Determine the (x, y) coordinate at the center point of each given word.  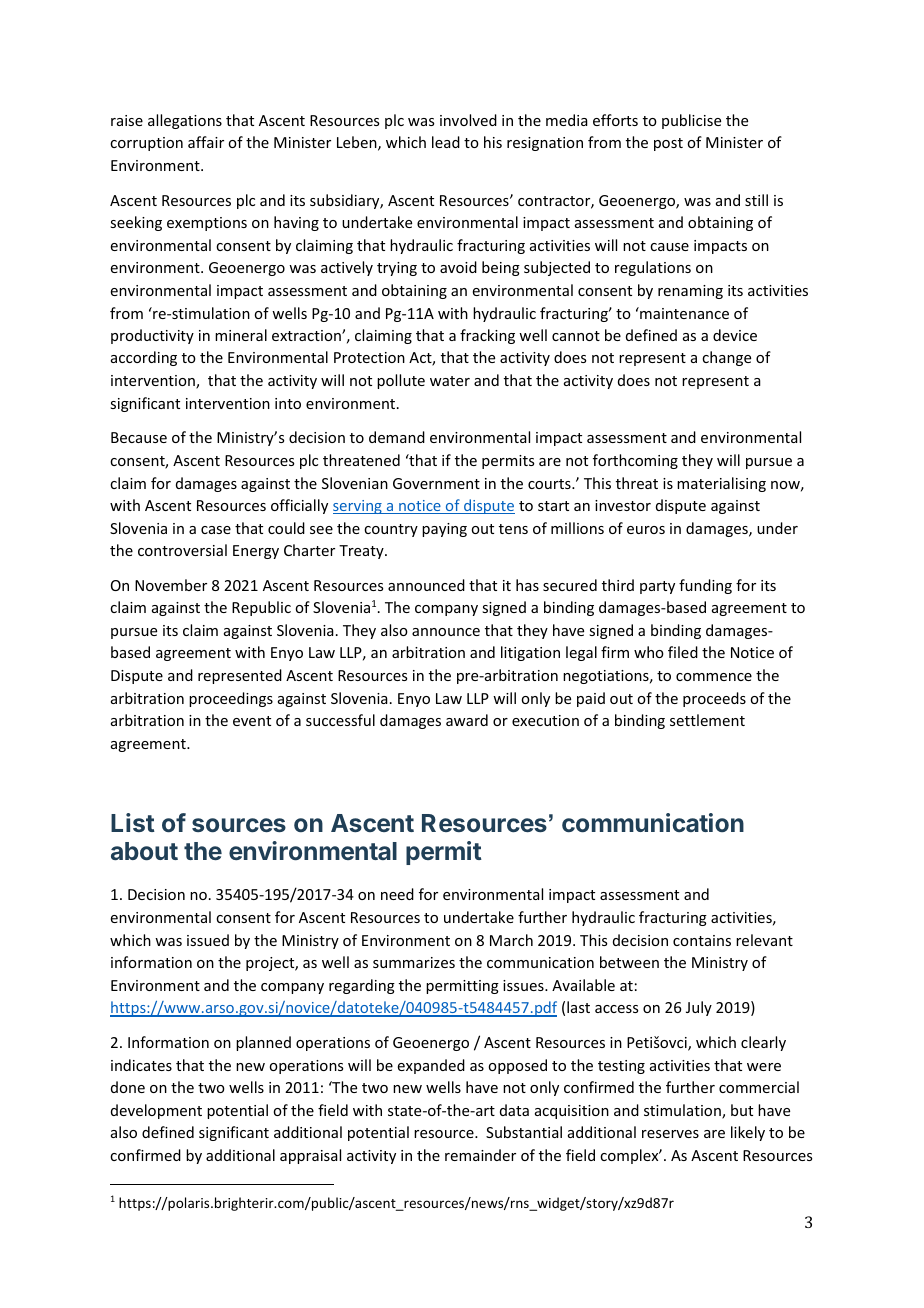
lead (446, 142)
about (144, 851)
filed (683, 652)
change (726, 358)
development (156, 1111)
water (450, 381)
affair (206, 142)
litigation (530, 653)
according (144, 358)
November (171, 585)
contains (702, 940)
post (668, 144)
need (397, 894)
